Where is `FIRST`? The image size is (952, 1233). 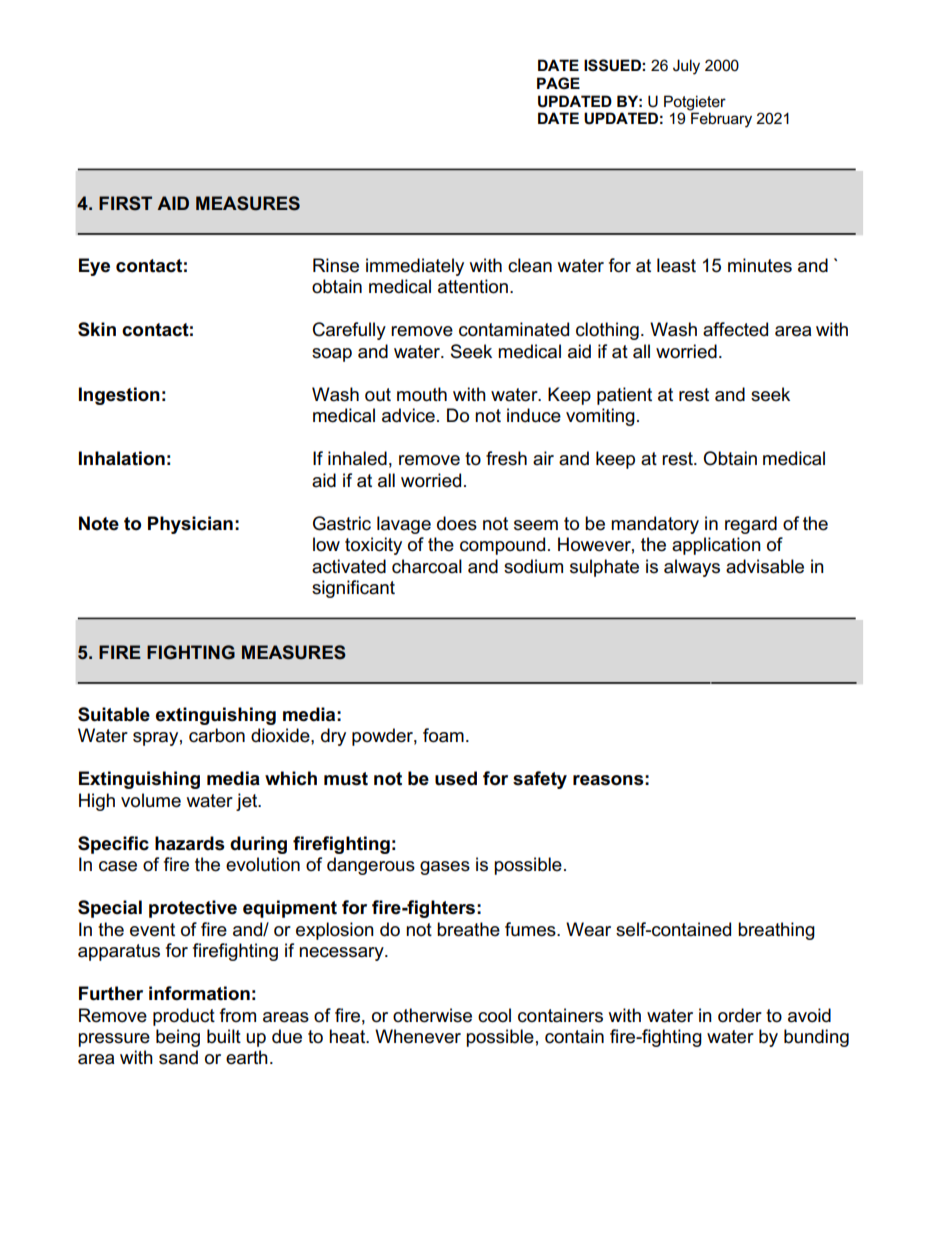
FIRST is located at coordinates (125, 203).
